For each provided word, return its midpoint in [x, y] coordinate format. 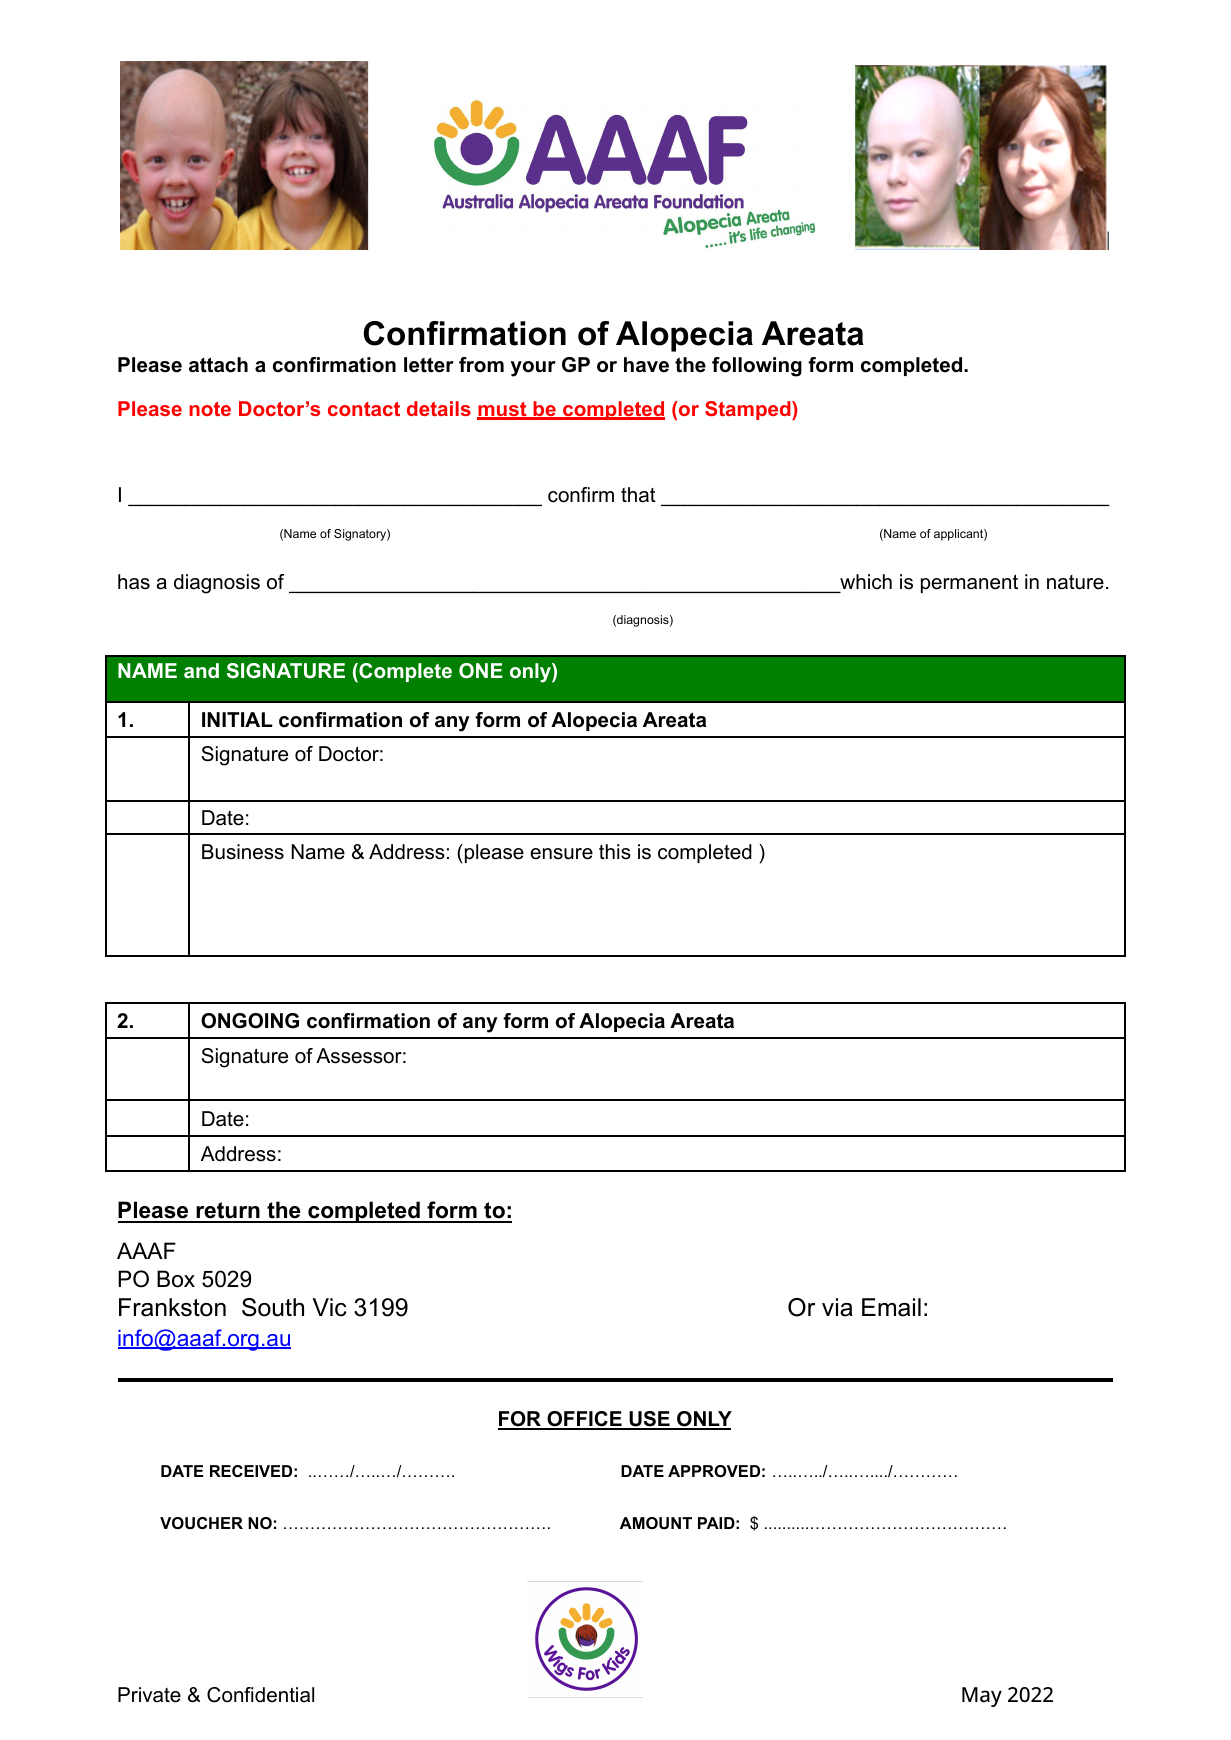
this [615, 852]
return [228, 1212]
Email [891, 1307]
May [982, 1697]
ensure [561, 854]
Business [243, 852]
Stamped [749, 410]
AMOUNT [656, 1523]
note [210, 409]
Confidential [260, 1695]
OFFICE [584, 1420]
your [533, 369]
